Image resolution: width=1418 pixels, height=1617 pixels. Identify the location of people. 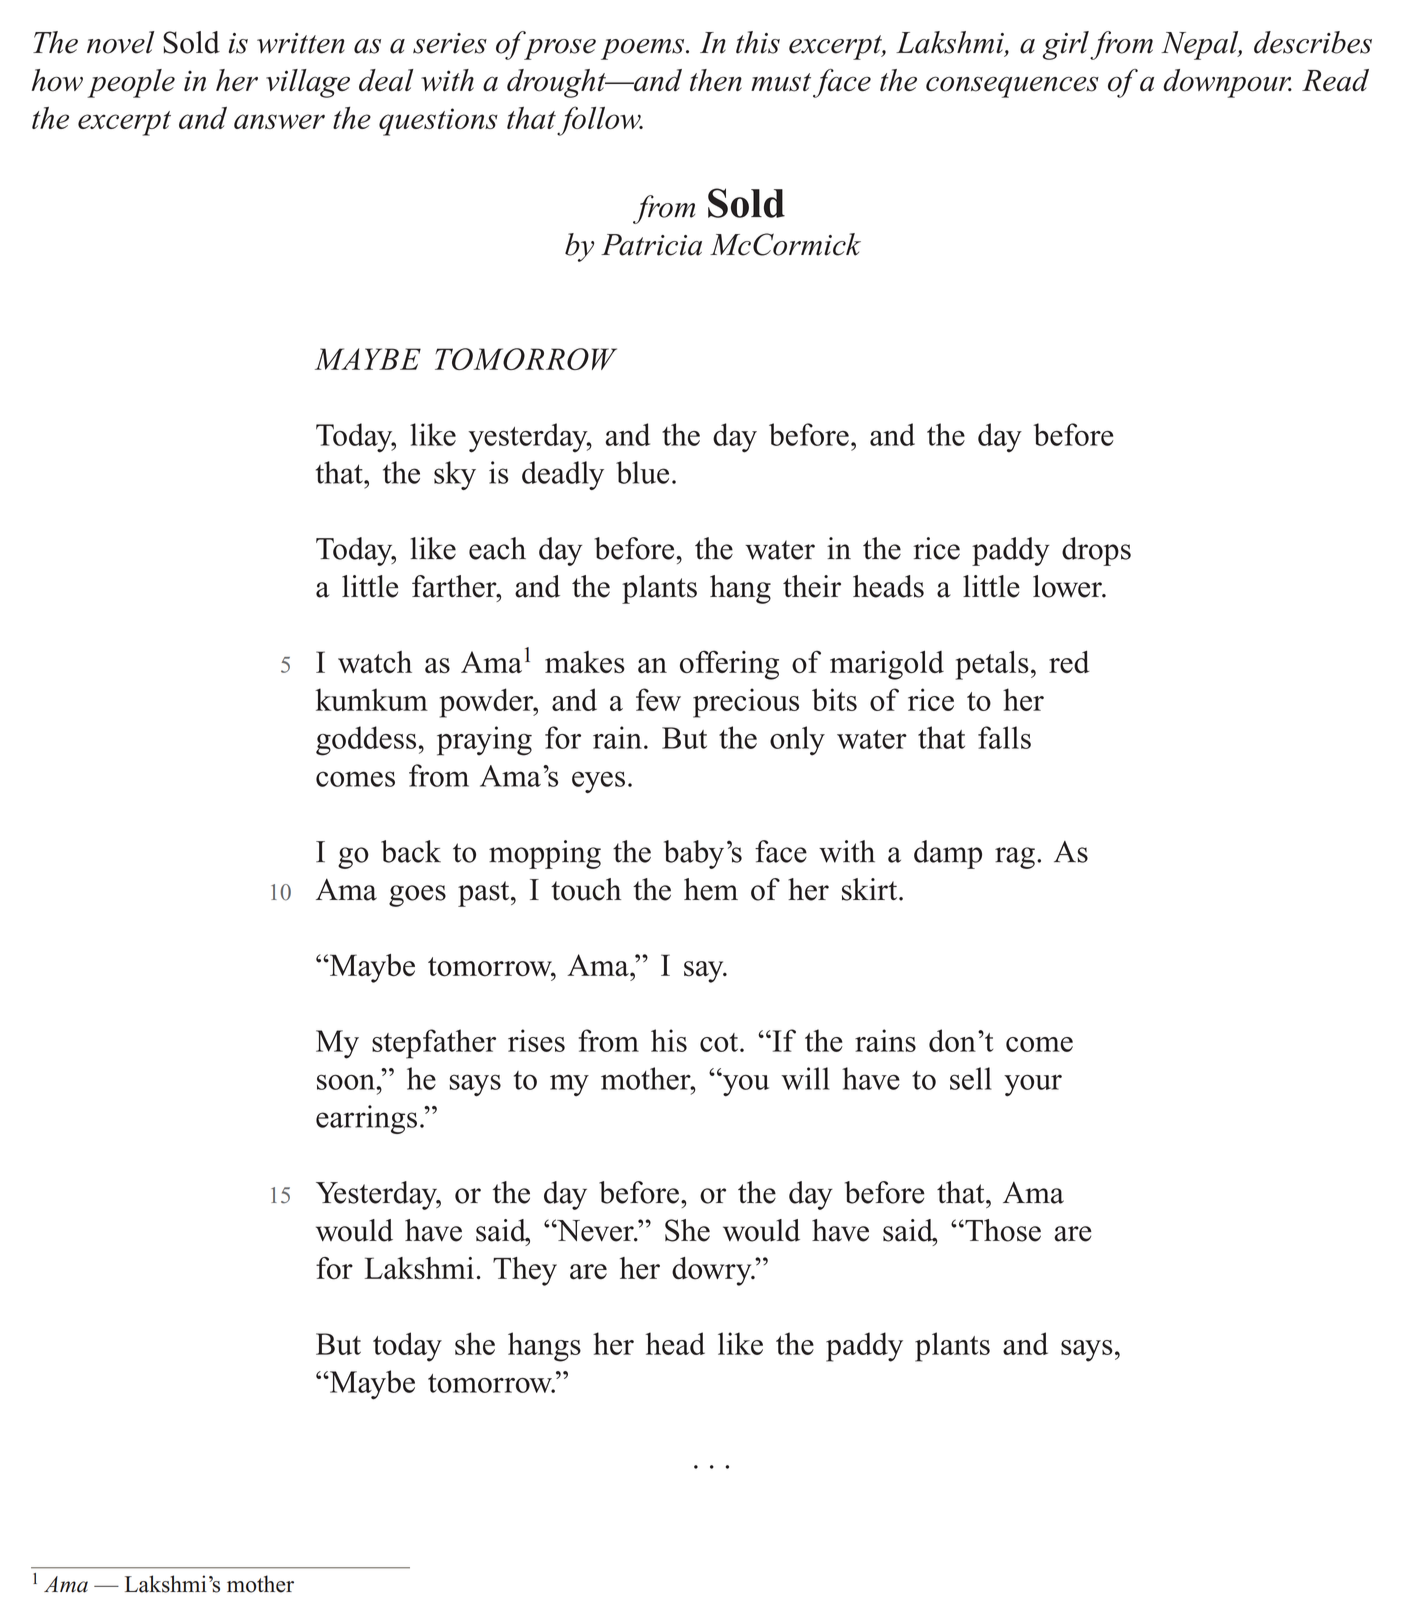
(131, 83).
